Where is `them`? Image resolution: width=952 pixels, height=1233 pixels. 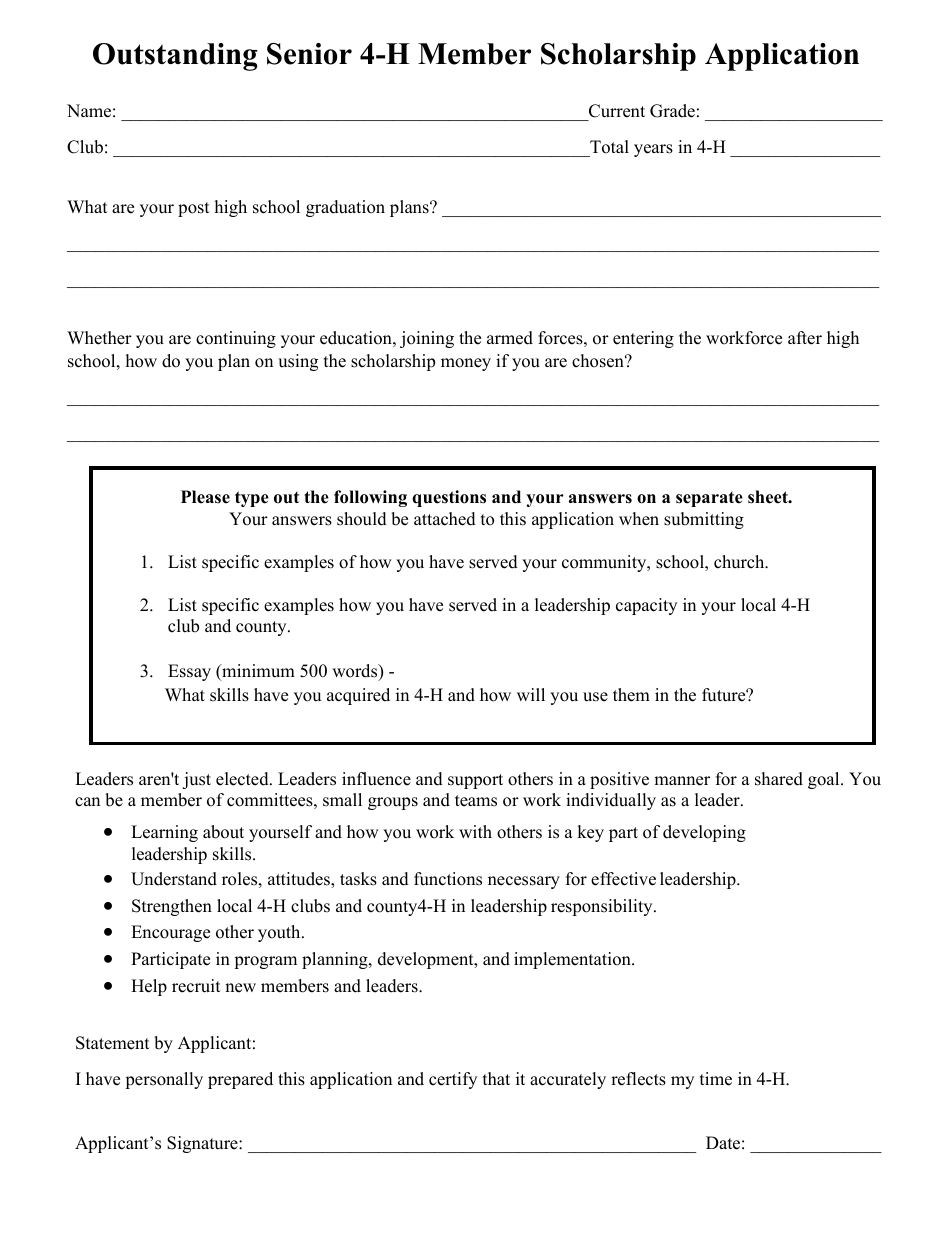
them is located at coordinates (631, 695).
